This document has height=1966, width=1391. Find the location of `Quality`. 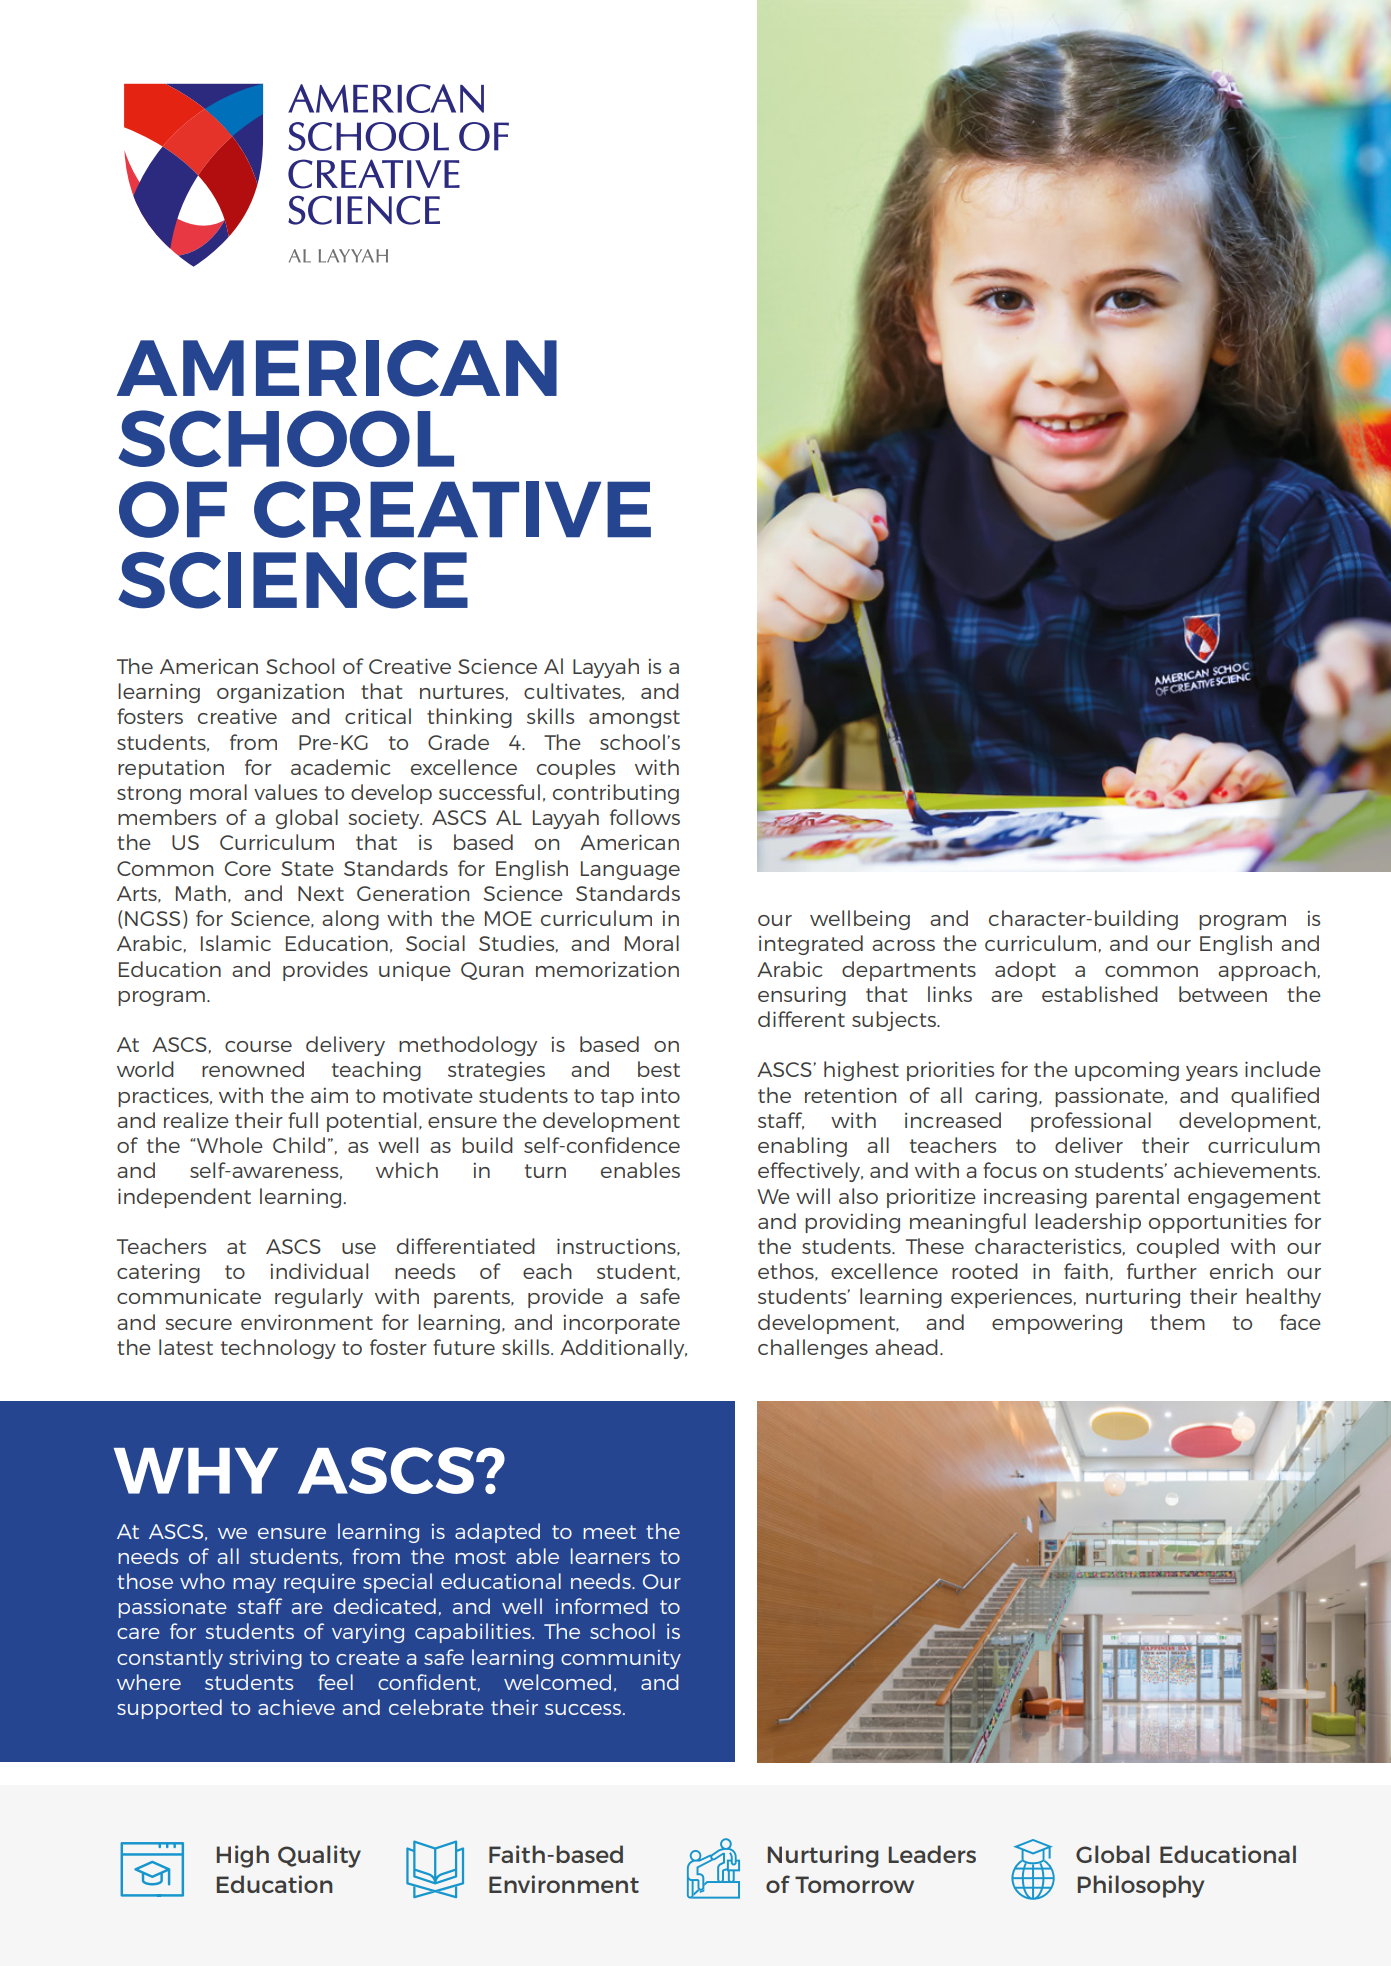

Quality is located at coordinates (319, 1856).
